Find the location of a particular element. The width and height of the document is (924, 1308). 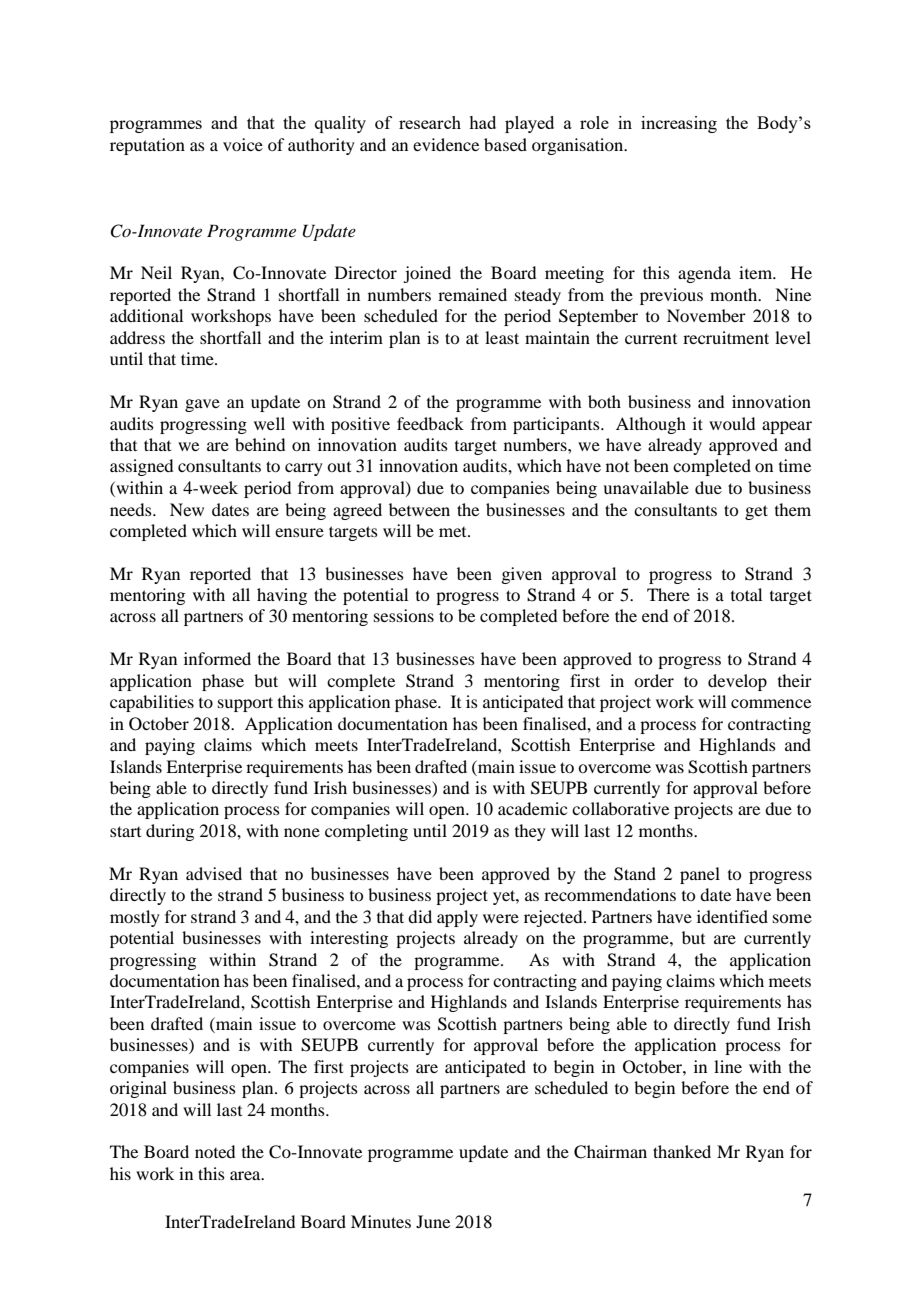

area is located at coordinates (246, 1175).
